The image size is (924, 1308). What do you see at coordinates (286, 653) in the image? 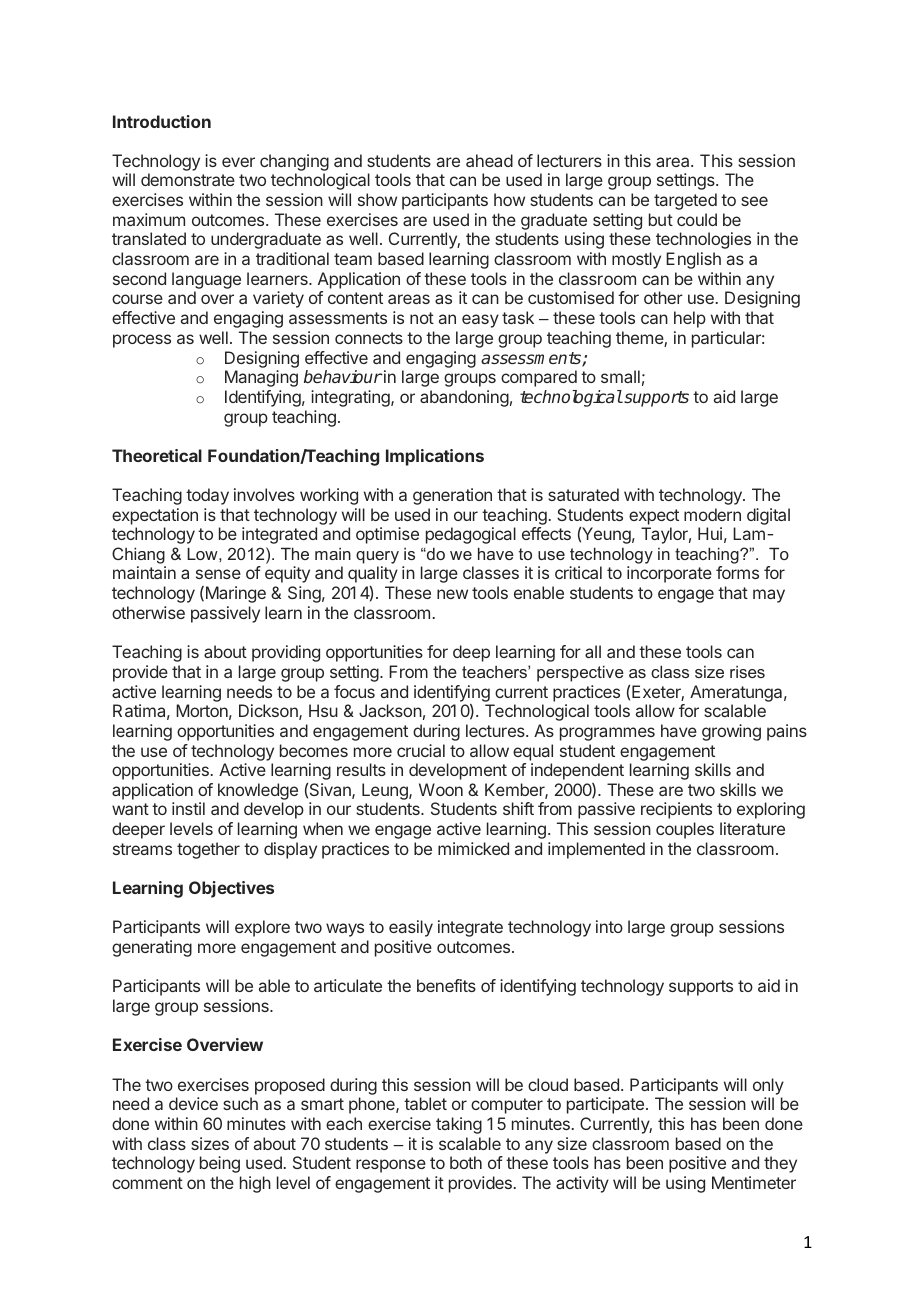
I see `providing` at bounding box center [286, 653].
